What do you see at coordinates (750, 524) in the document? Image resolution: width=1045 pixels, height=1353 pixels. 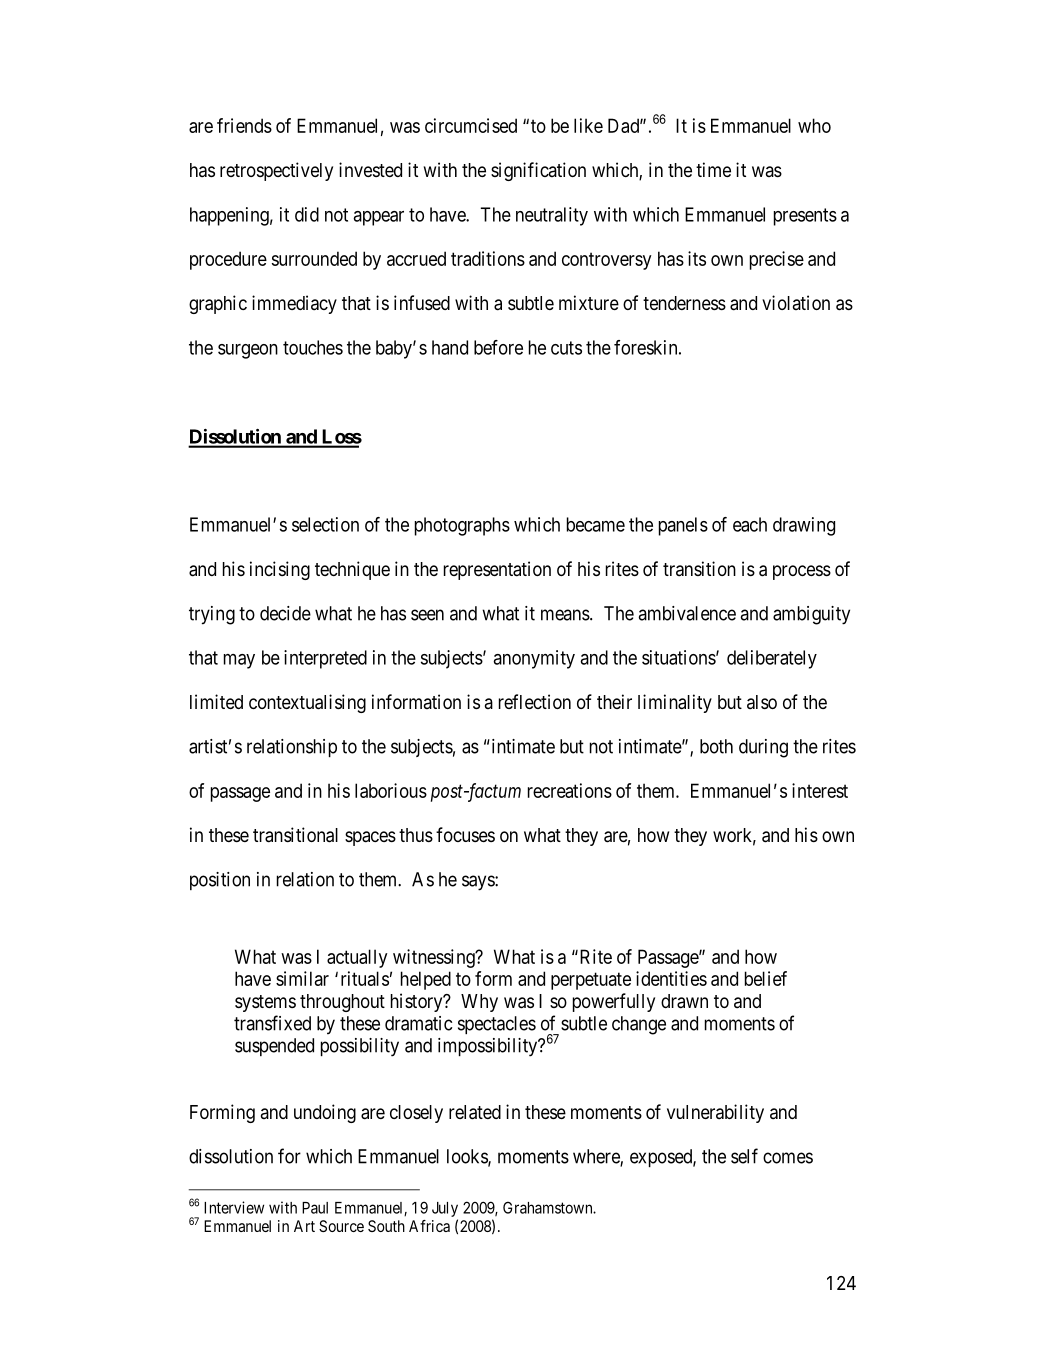 I see `each` at bounding box center [750, 524].
